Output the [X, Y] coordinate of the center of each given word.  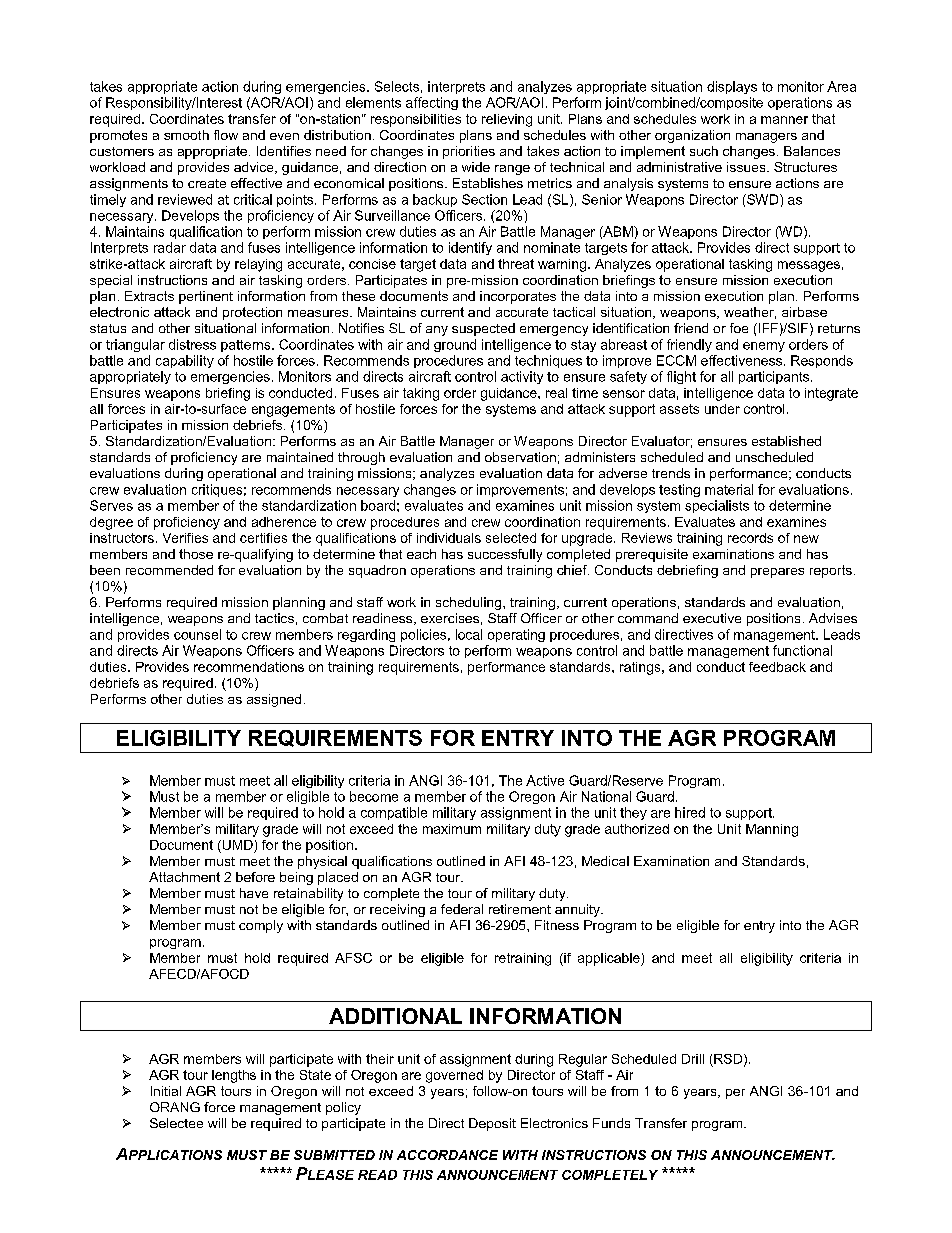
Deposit [492, 1124]
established [786, 441]
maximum [452, 829]
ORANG [175, 1107]
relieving [507, 120]
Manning [772, 830]
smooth [186, 135]
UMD [236, 845]
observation [520, 457]
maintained [300, 457]
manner [784, 120]
